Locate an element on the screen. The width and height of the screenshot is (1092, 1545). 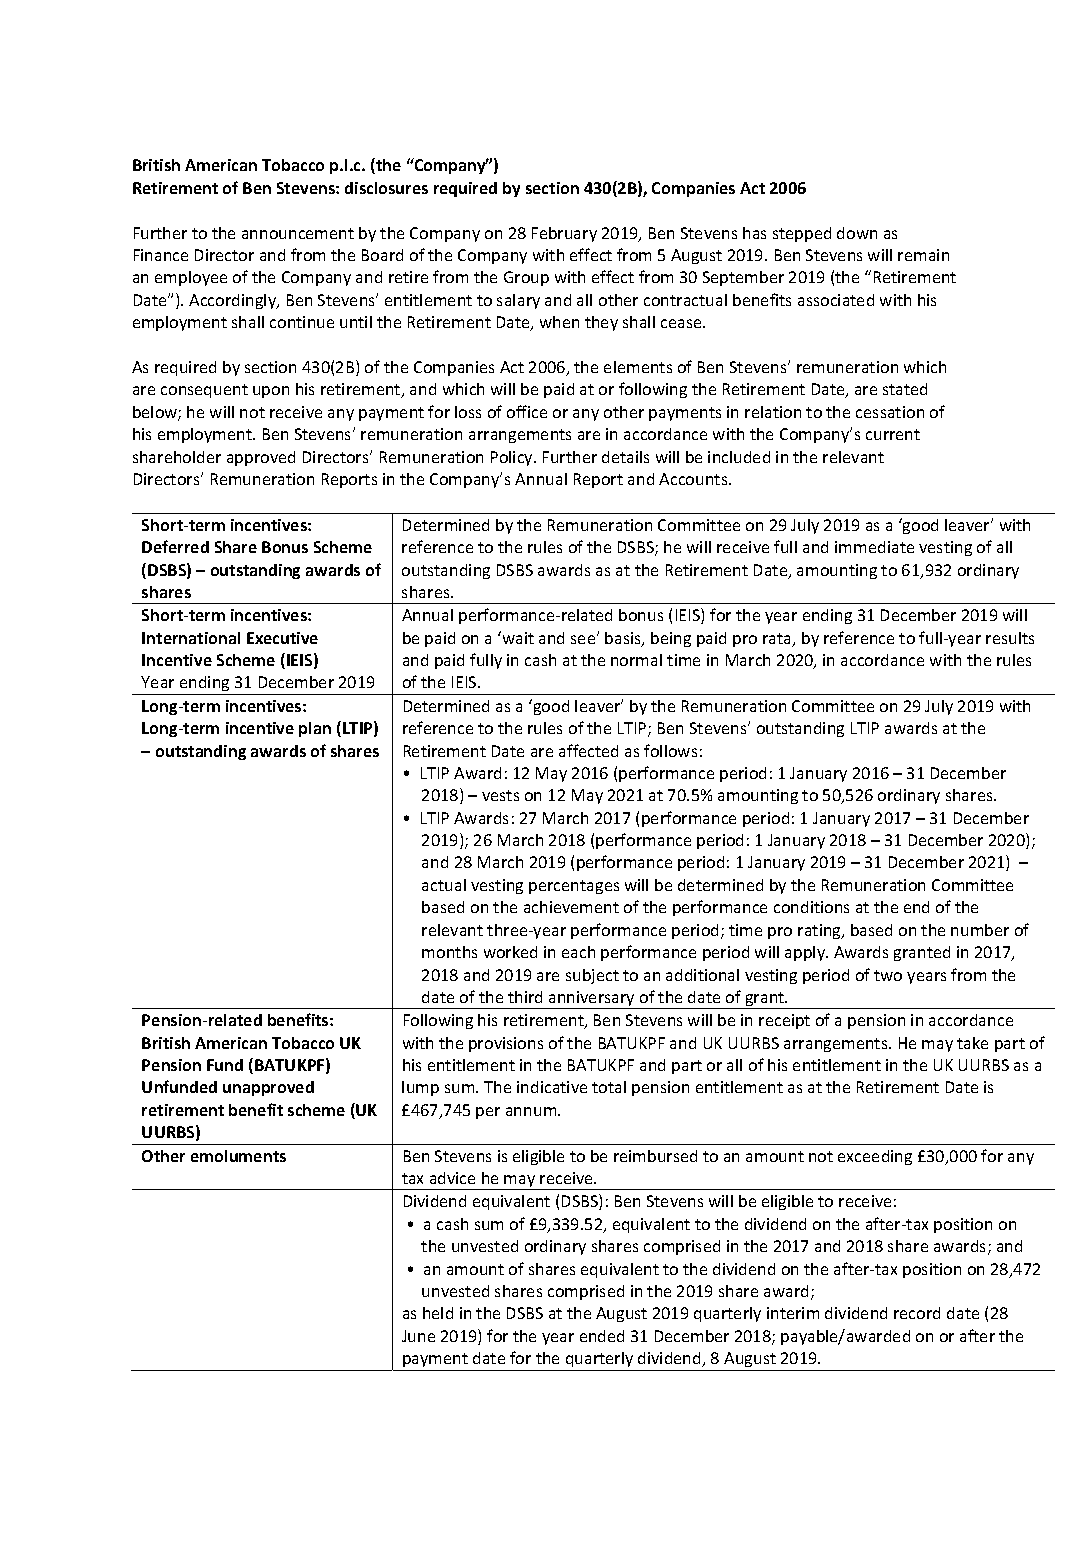
Deferred is located at coordinates (175, 546).
